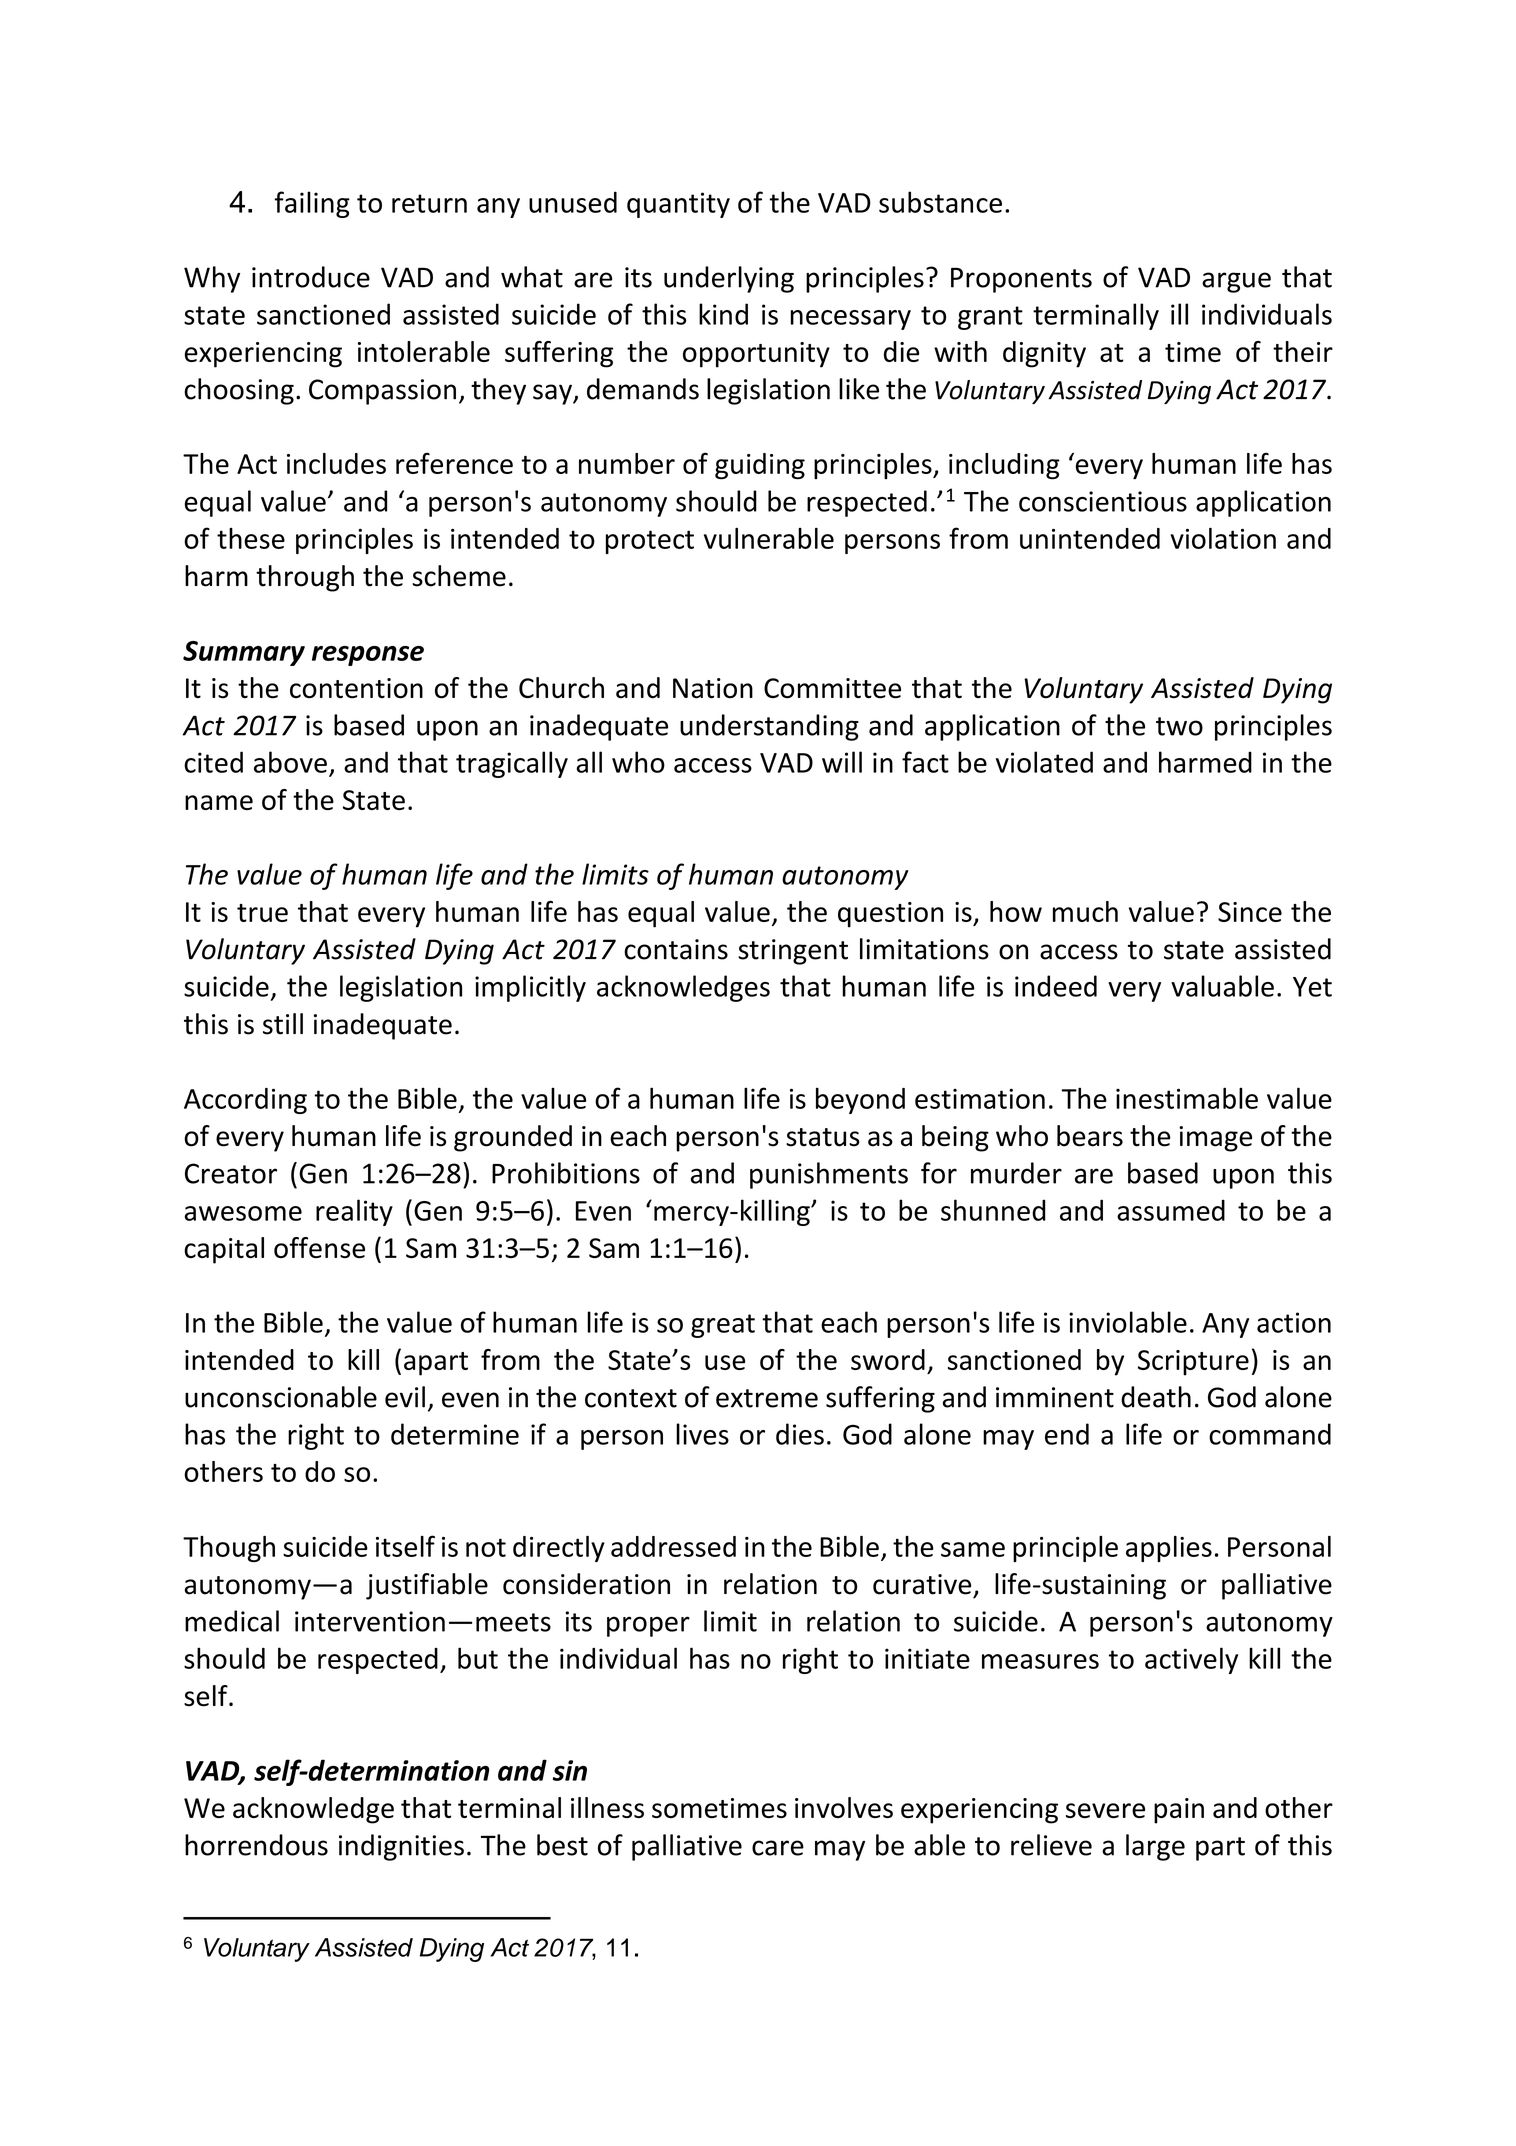 Image resolution: width=1516 pixels, height=2146 pixels. What do you see at coordinates (311, 277) in the screenshot?
I see `introduce` at bounding box center [311, 277].
